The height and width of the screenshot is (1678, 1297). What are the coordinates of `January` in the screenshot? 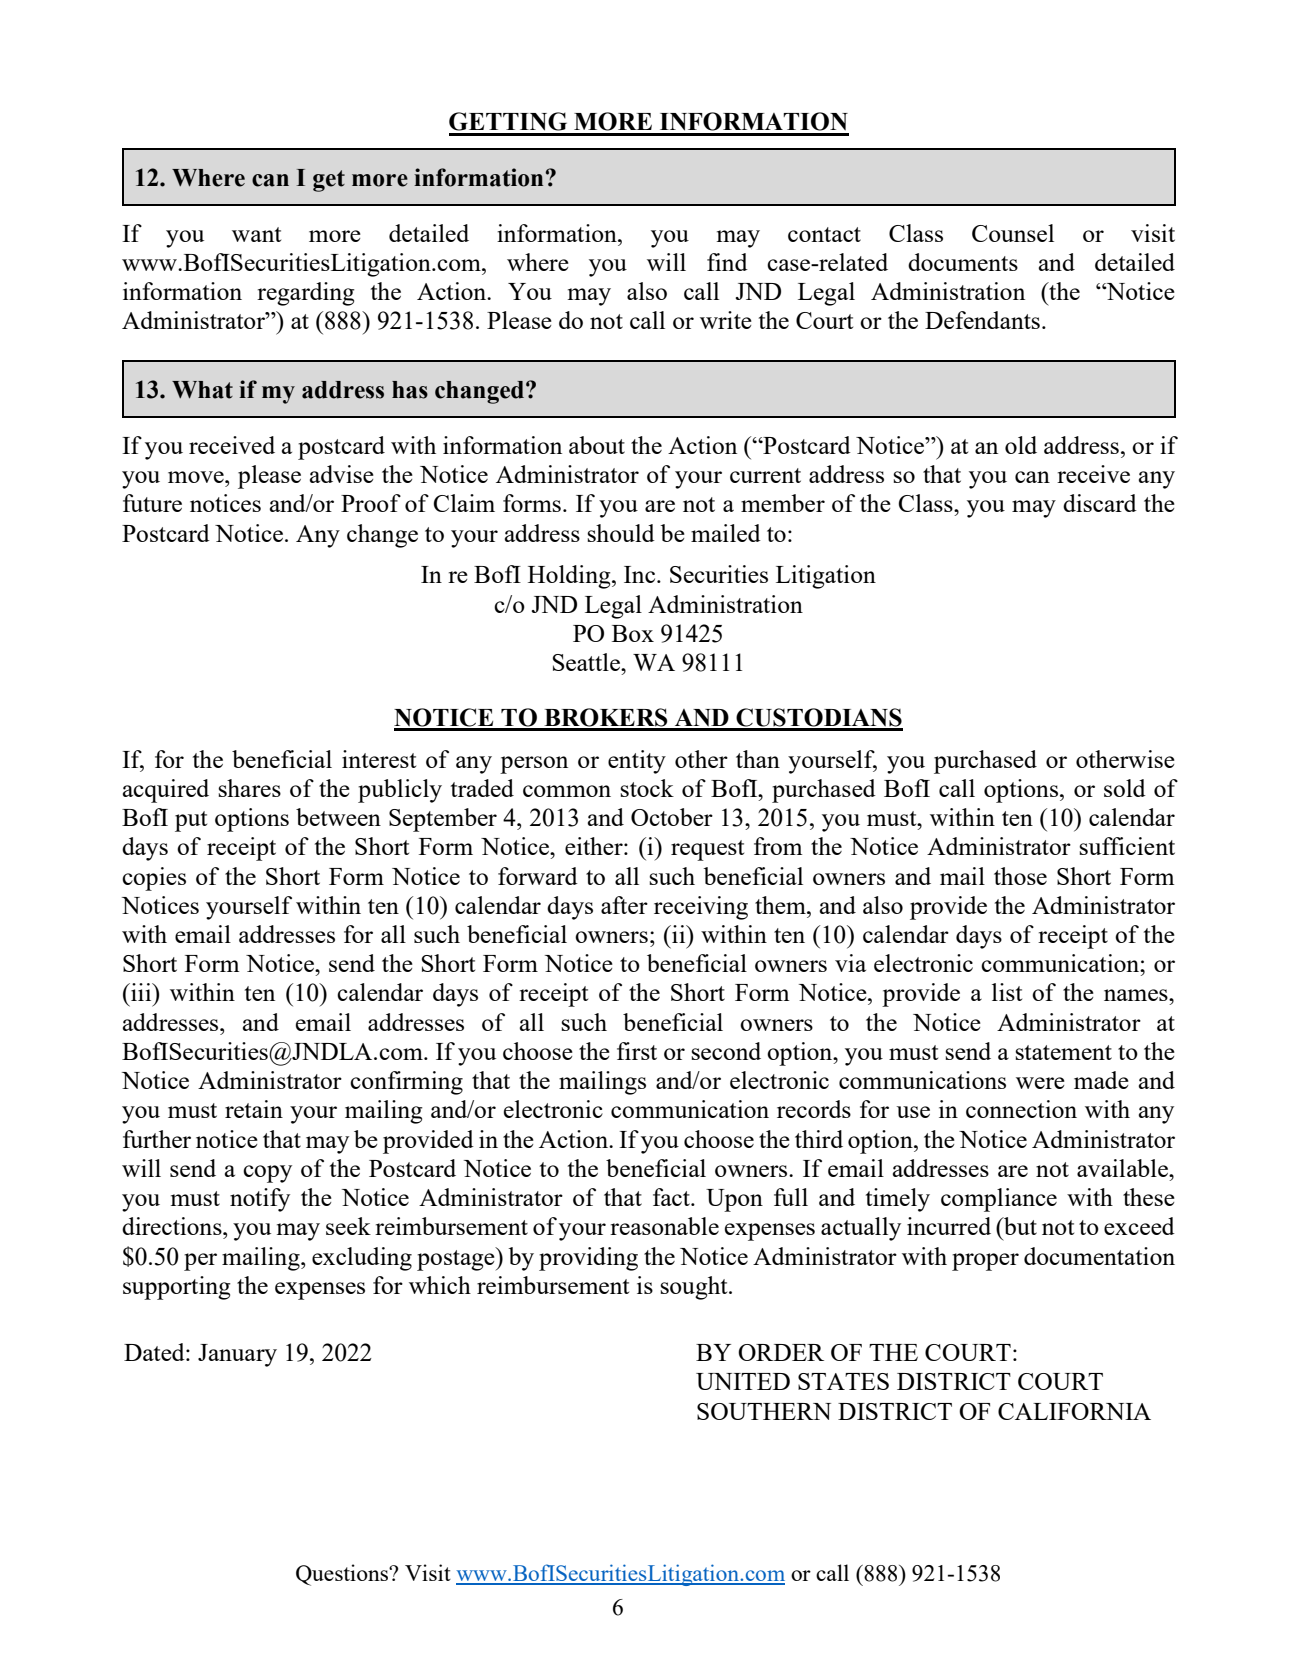 It's located at (237, 1355).
